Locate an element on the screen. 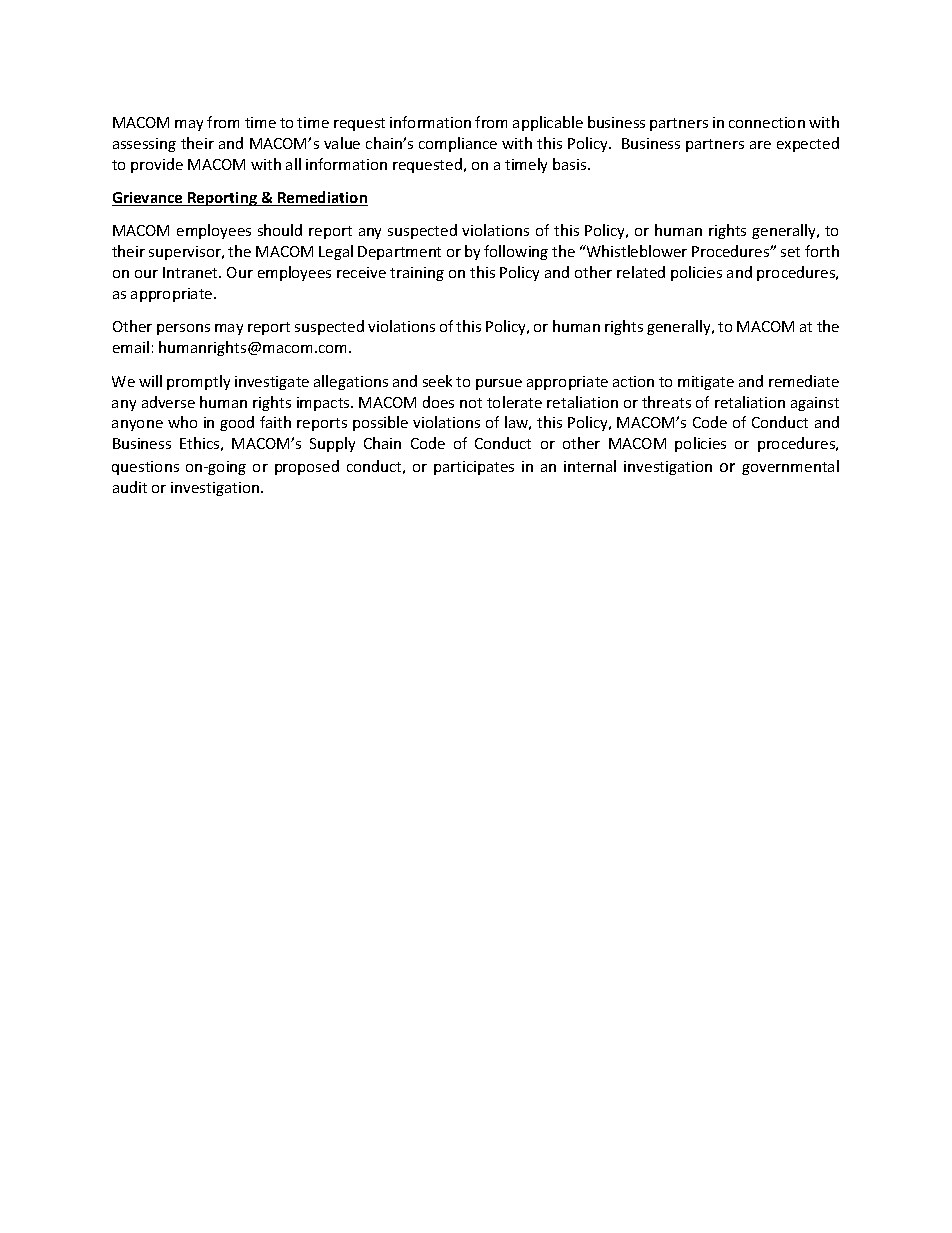 This screenshot has height=1233, width=952. promptly is located at coordinates (198, 382).
